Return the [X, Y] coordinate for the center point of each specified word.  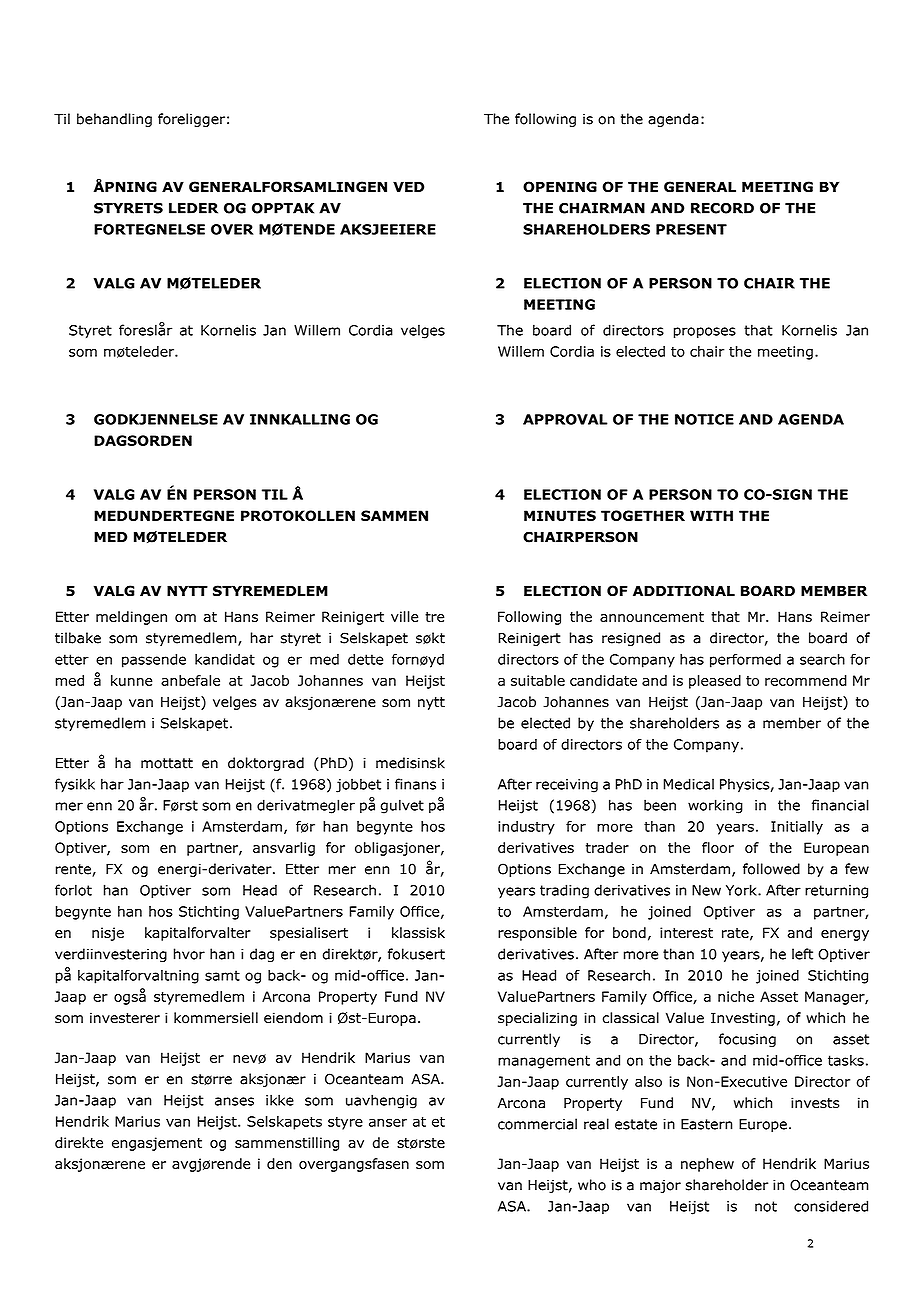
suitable [538, 680]
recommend [806, 680]
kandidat [225, 659]
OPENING [560, 187]
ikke [280, 1100]
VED [408, 186]
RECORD [722, 208]
